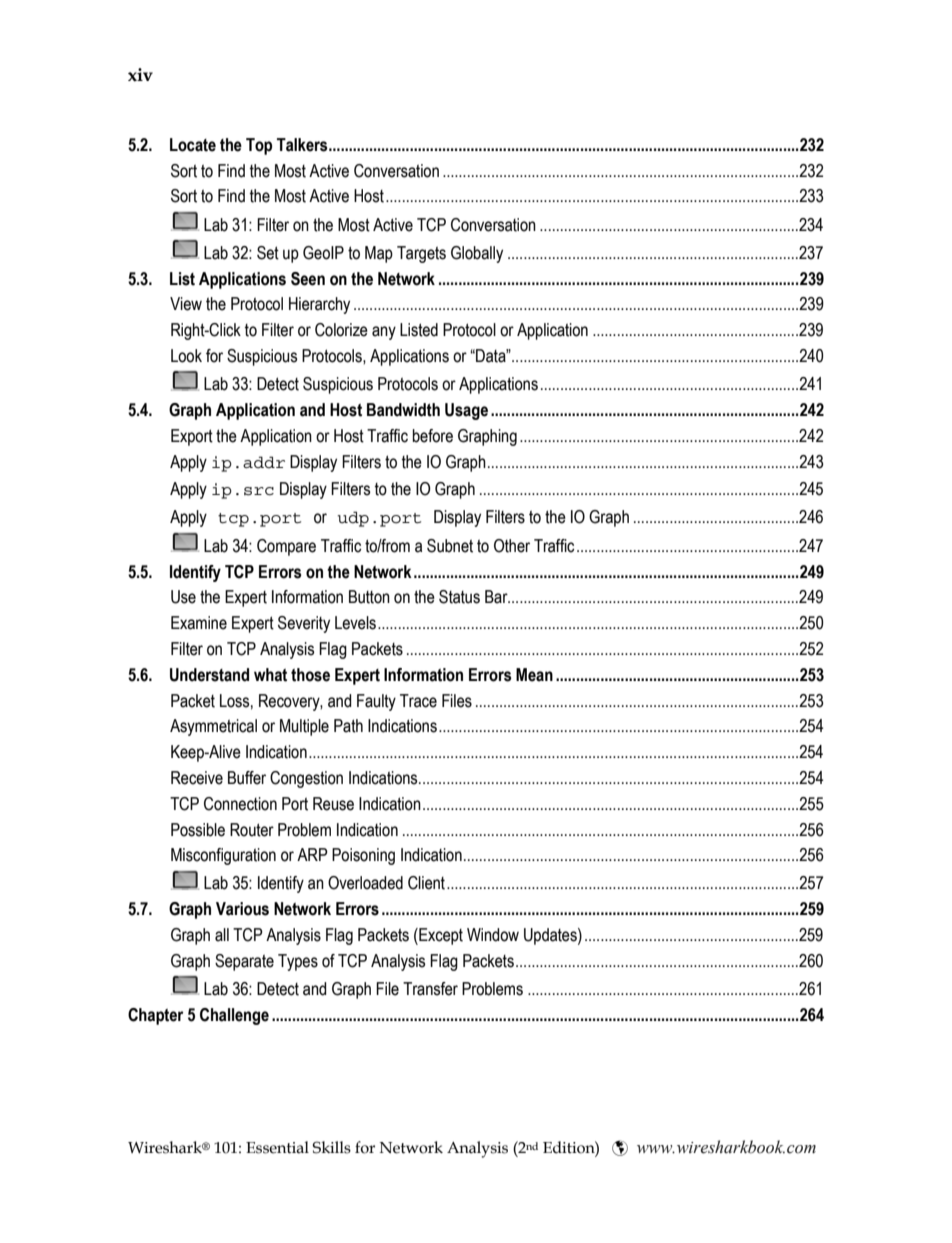 The width and height of the screenshot is (952, 1243). What do you see at coordinates (155, 1016) in the screenshot?
I see `Chapter` at bounding box center [155, 1016].
